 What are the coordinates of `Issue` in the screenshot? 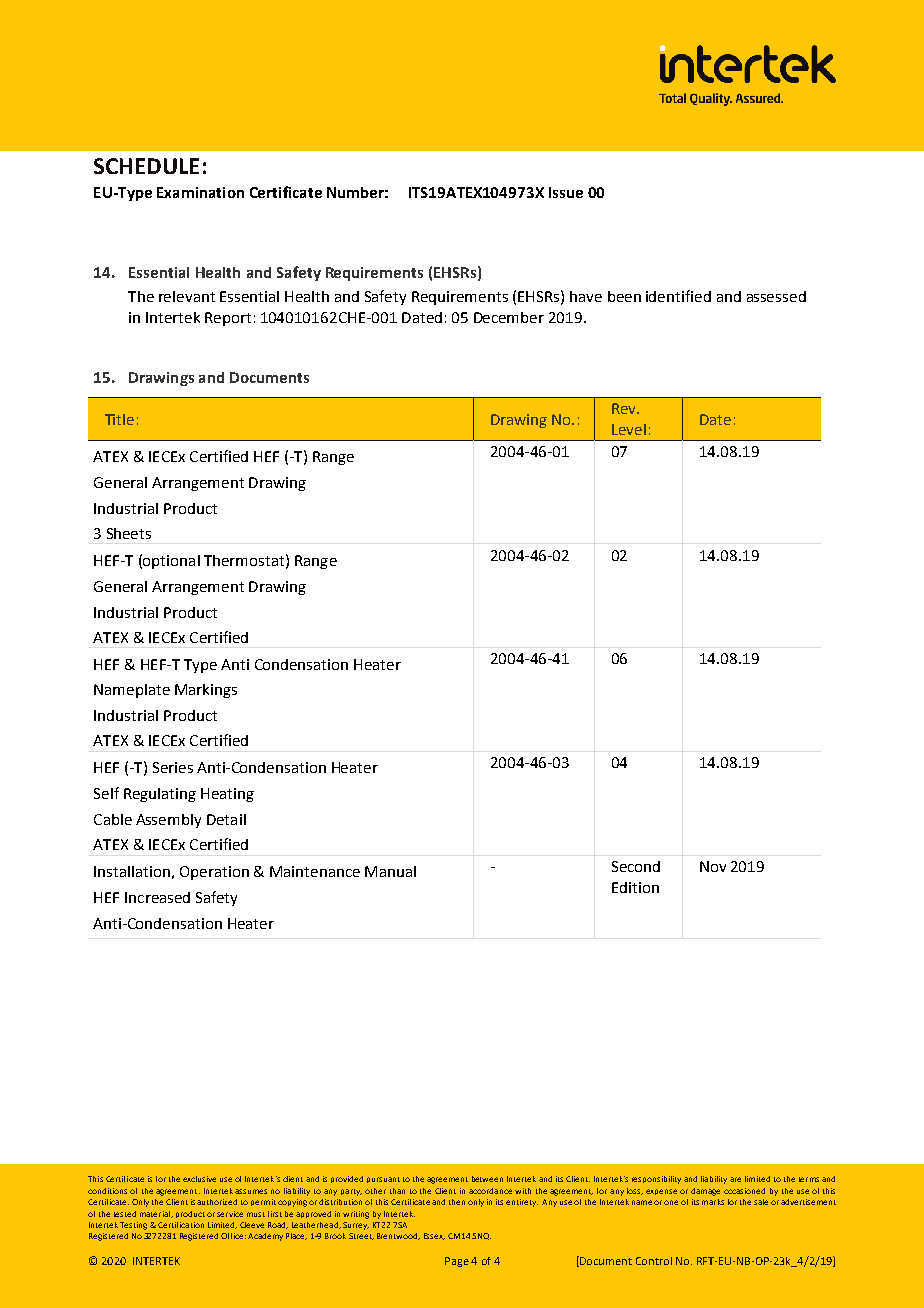 It's located at (566, 192).
